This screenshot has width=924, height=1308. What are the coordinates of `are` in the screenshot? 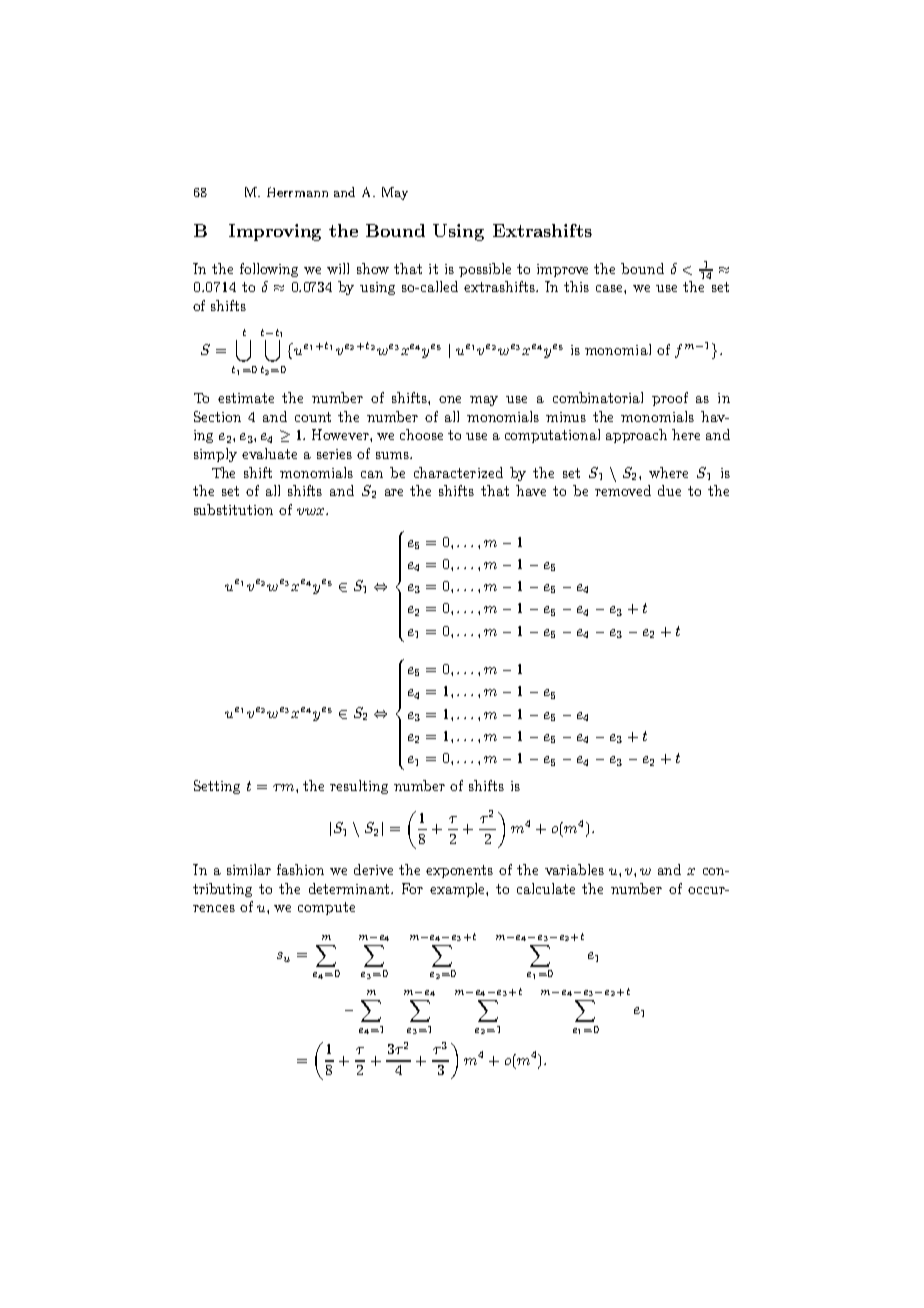 It's located at (394, 492).
